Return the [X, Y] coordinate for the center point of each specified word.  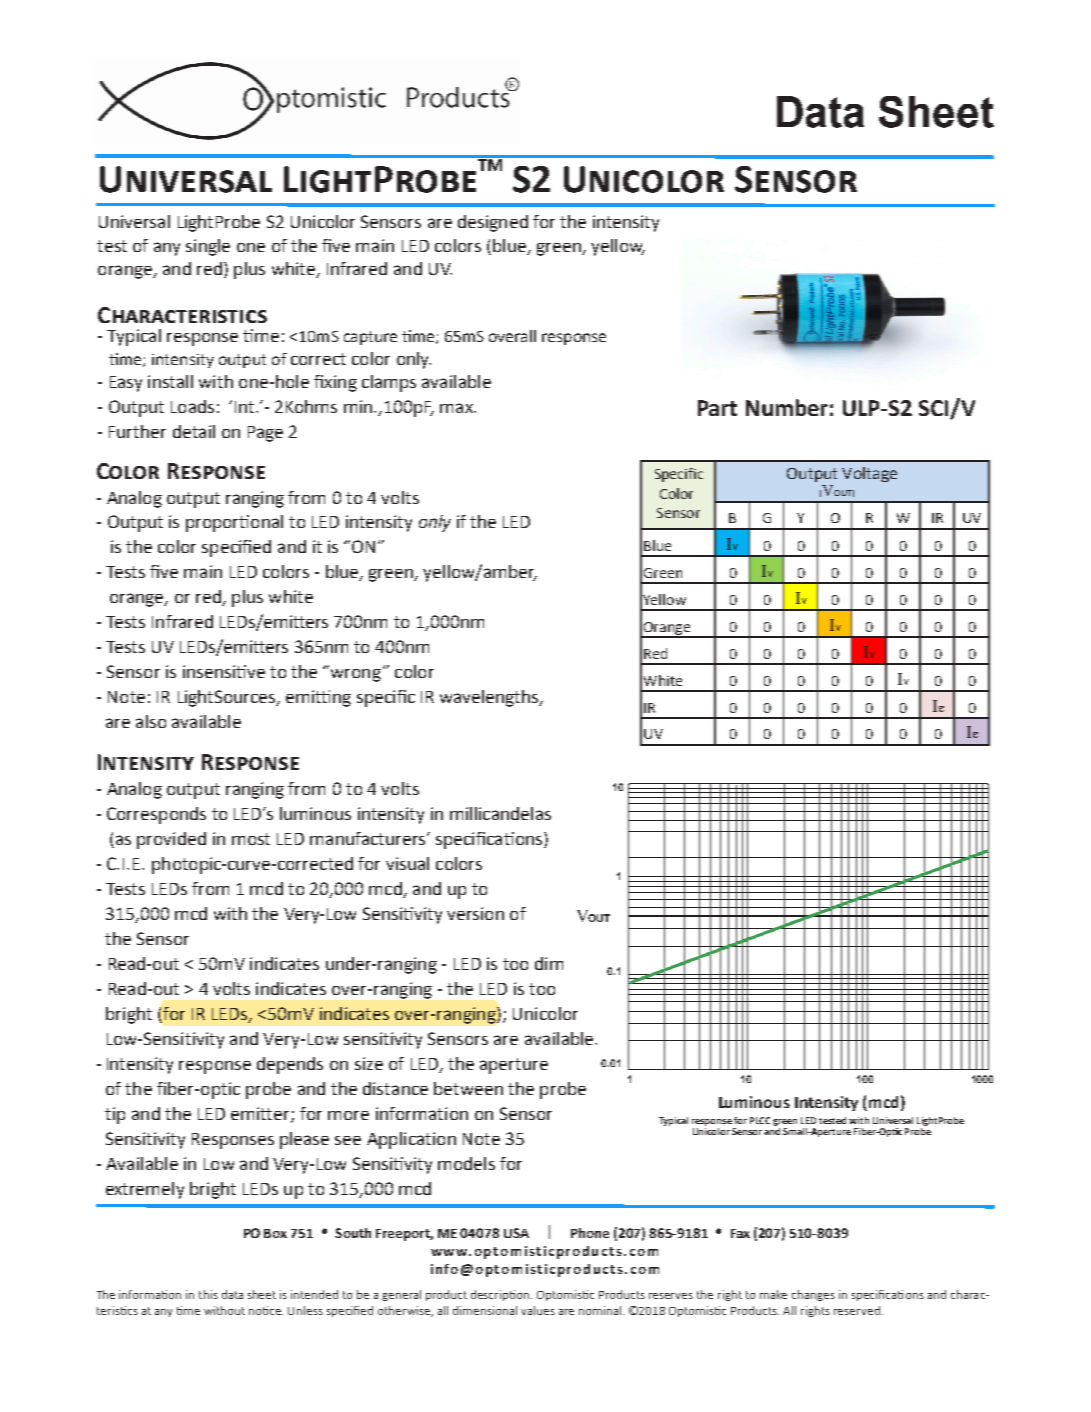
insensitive [224, 671]
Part [717, 408]
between [468, 1088]
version [475, 913]
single [208, 247]
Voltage [869, 474]
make [773, 1294]
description [501, 1295]
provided [171, 840]
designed [493, 223]
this [208, 1294]
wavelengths [490, 698]
